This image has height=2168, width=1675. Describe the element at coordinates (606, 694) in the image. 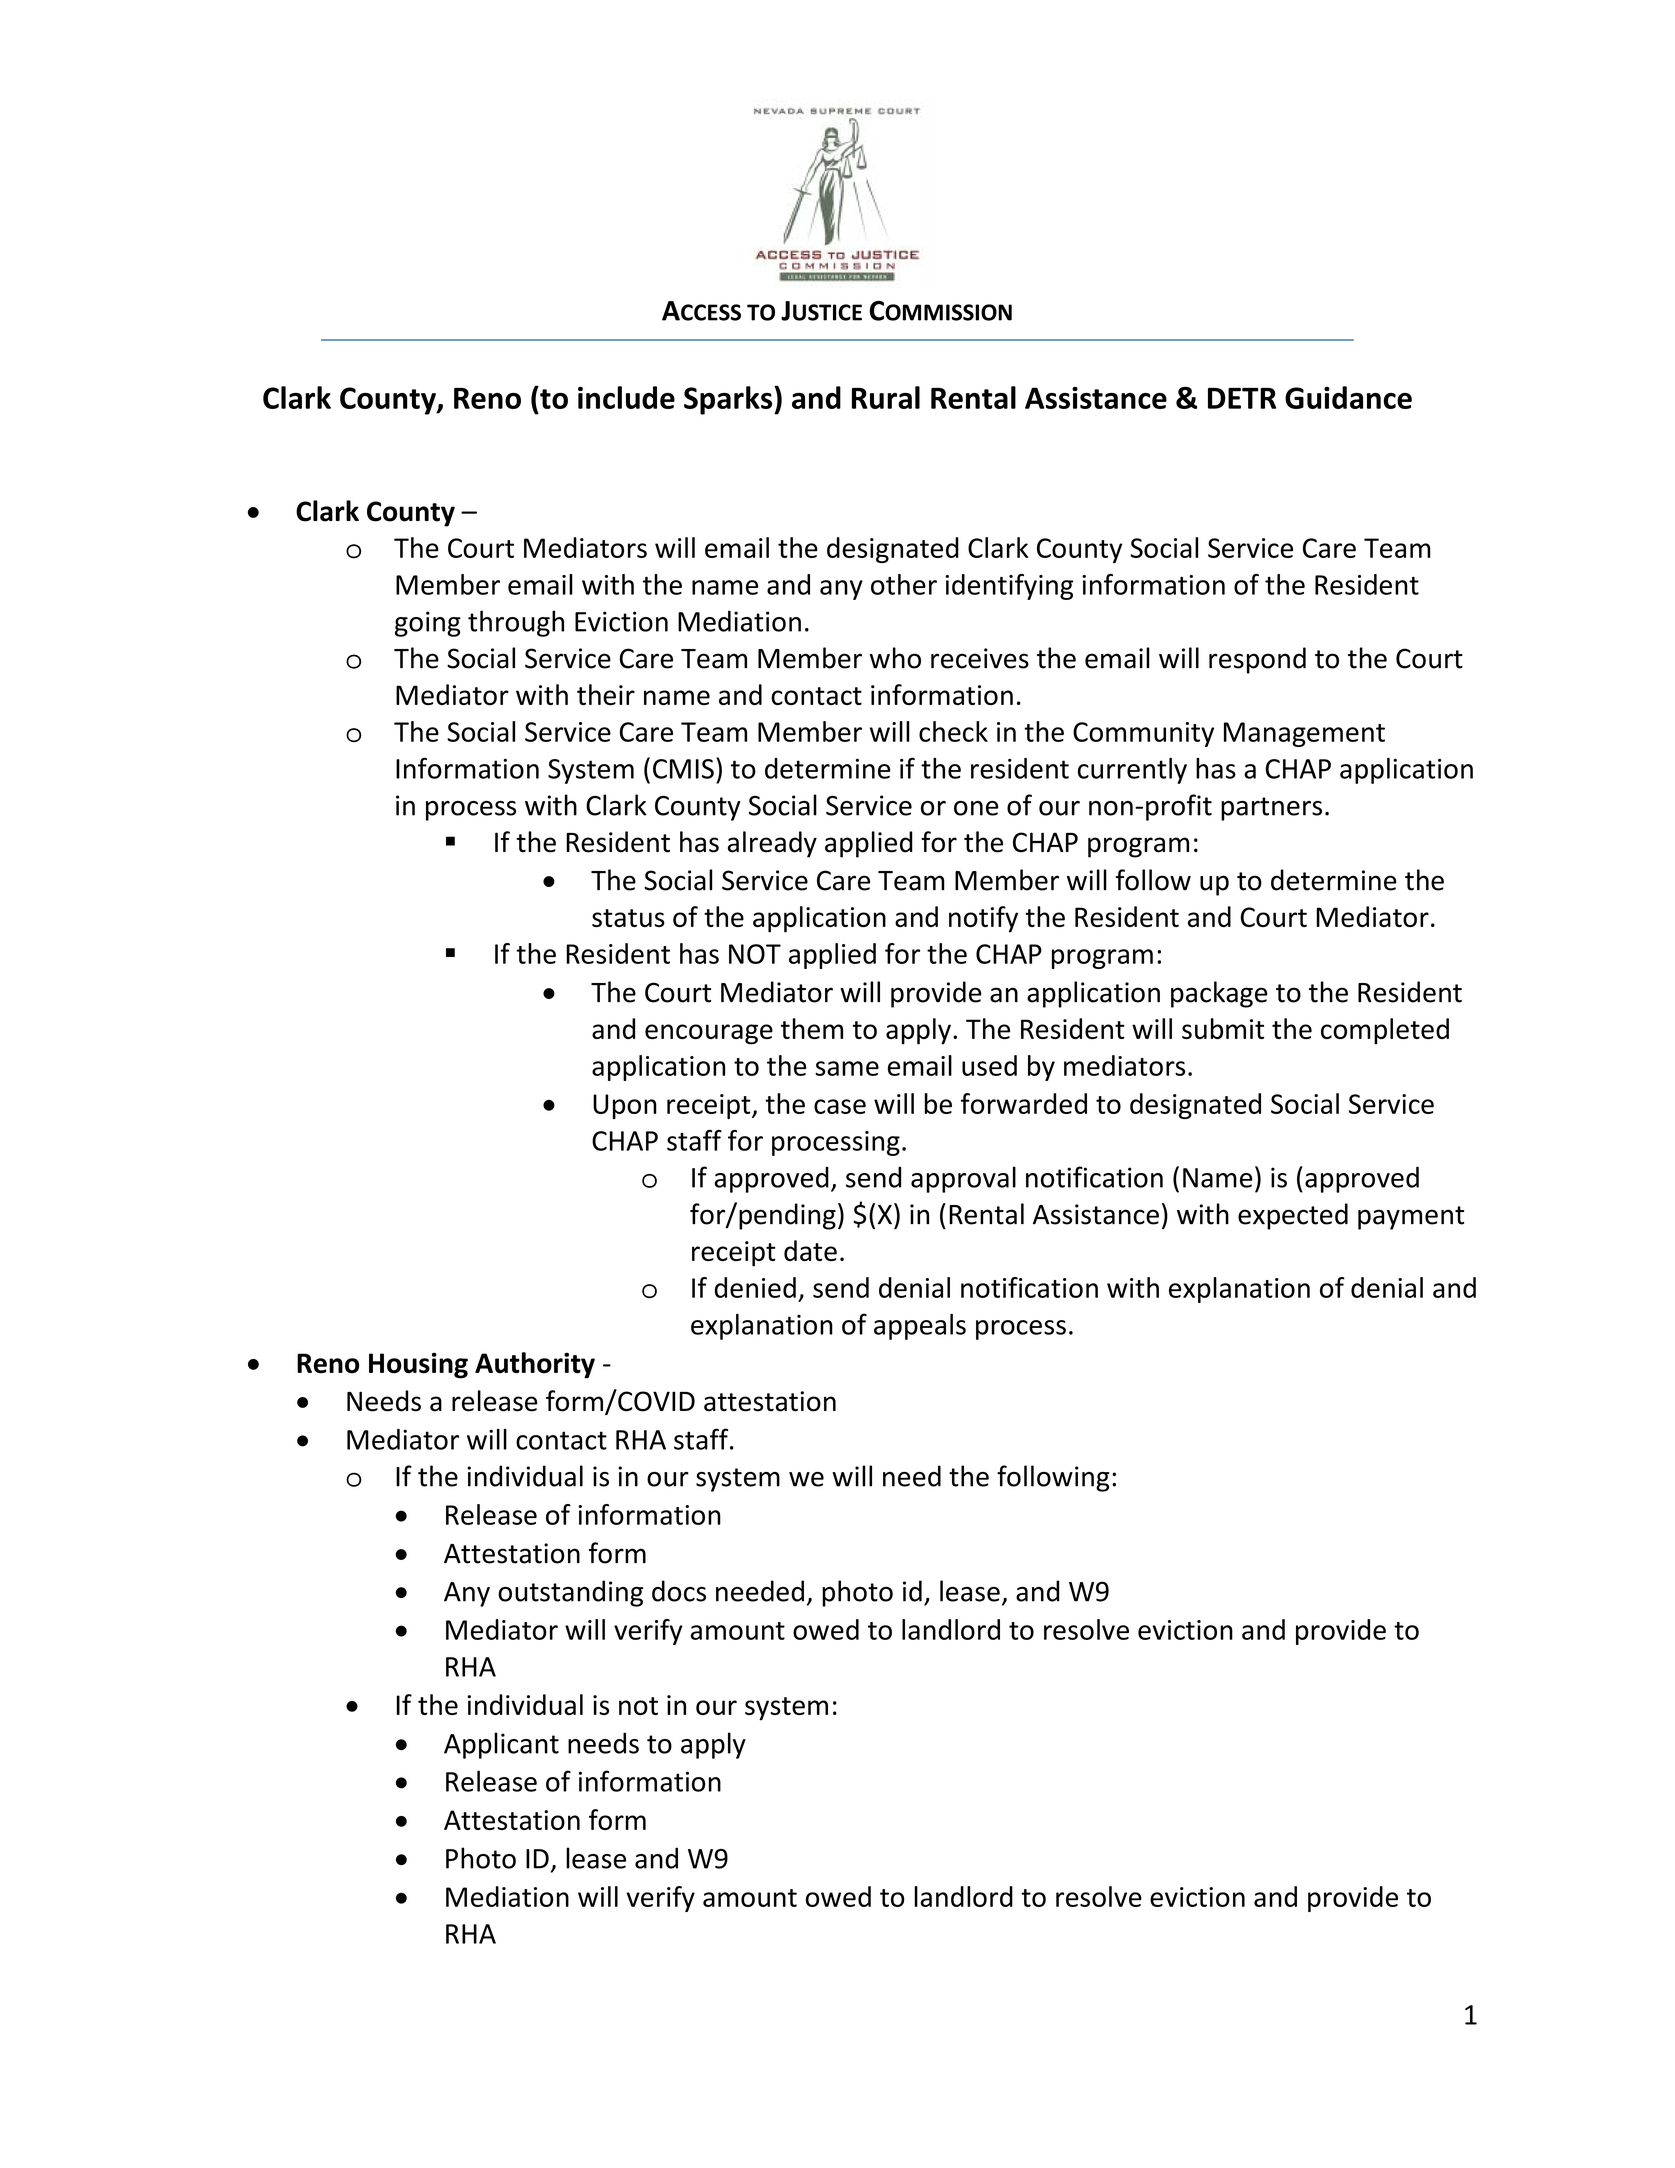

I see `their` at that location.
